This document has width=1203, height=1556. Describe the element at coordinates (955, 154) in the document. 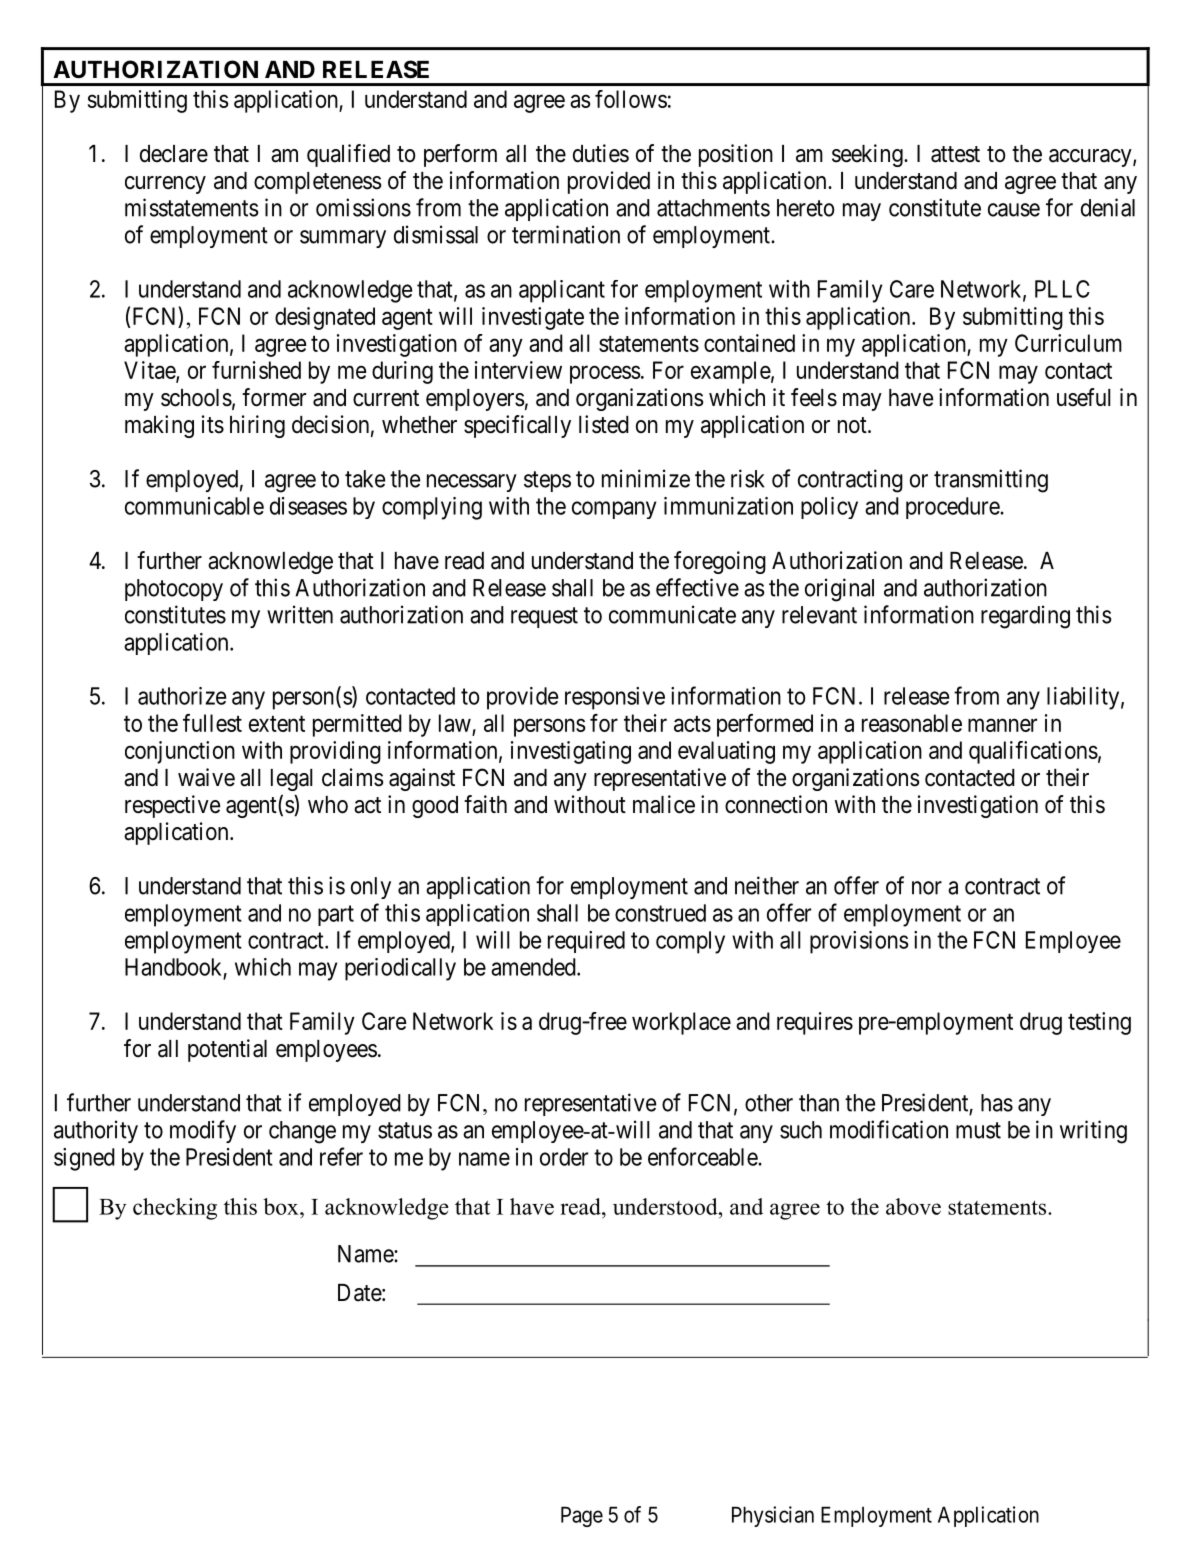

I see `attest` at that location.
